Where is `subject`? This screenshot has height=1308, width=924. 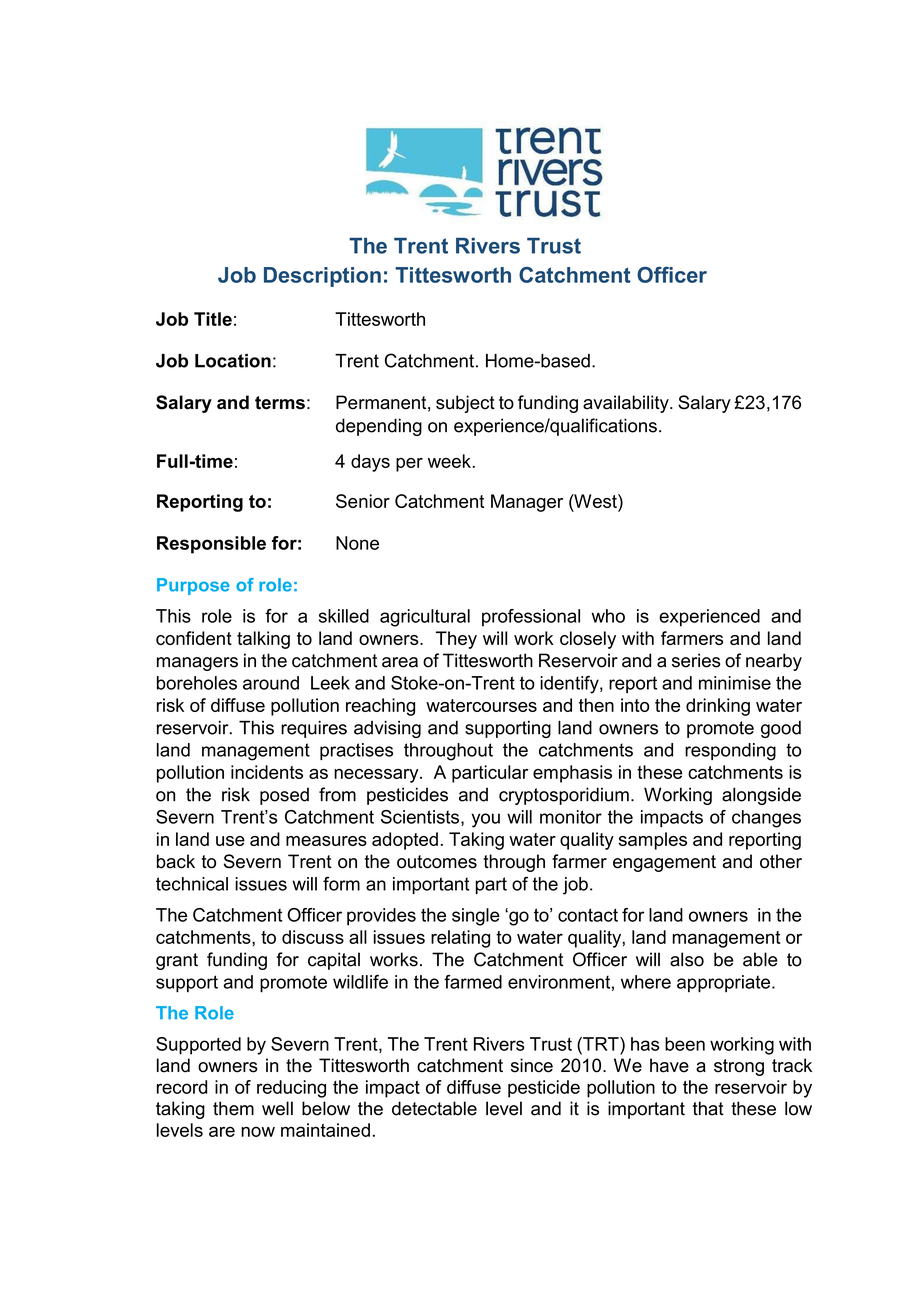 subject is located at coordinates (465, 404).
